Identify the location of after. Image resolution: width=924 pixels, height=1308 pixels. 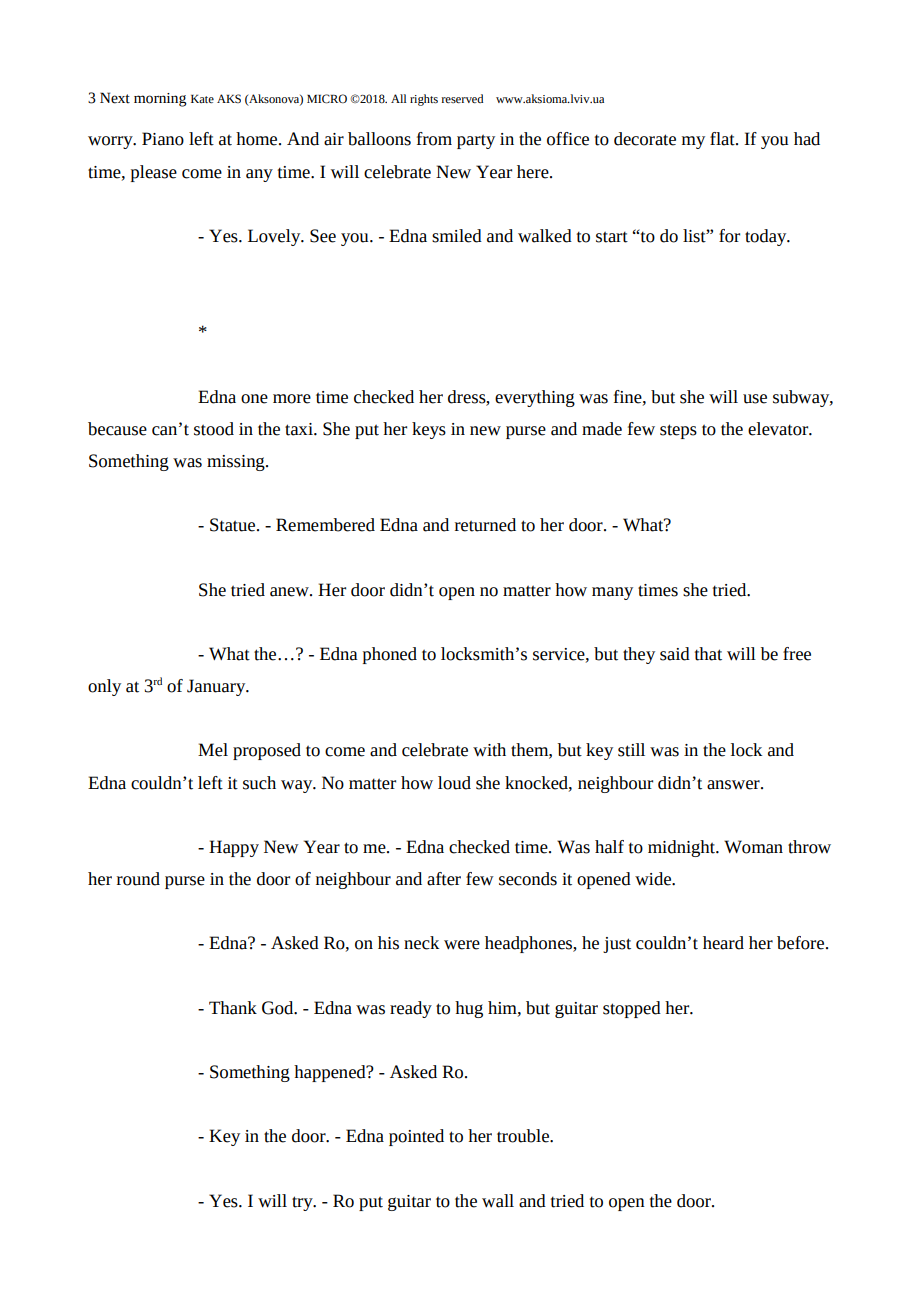
(444, 879).
